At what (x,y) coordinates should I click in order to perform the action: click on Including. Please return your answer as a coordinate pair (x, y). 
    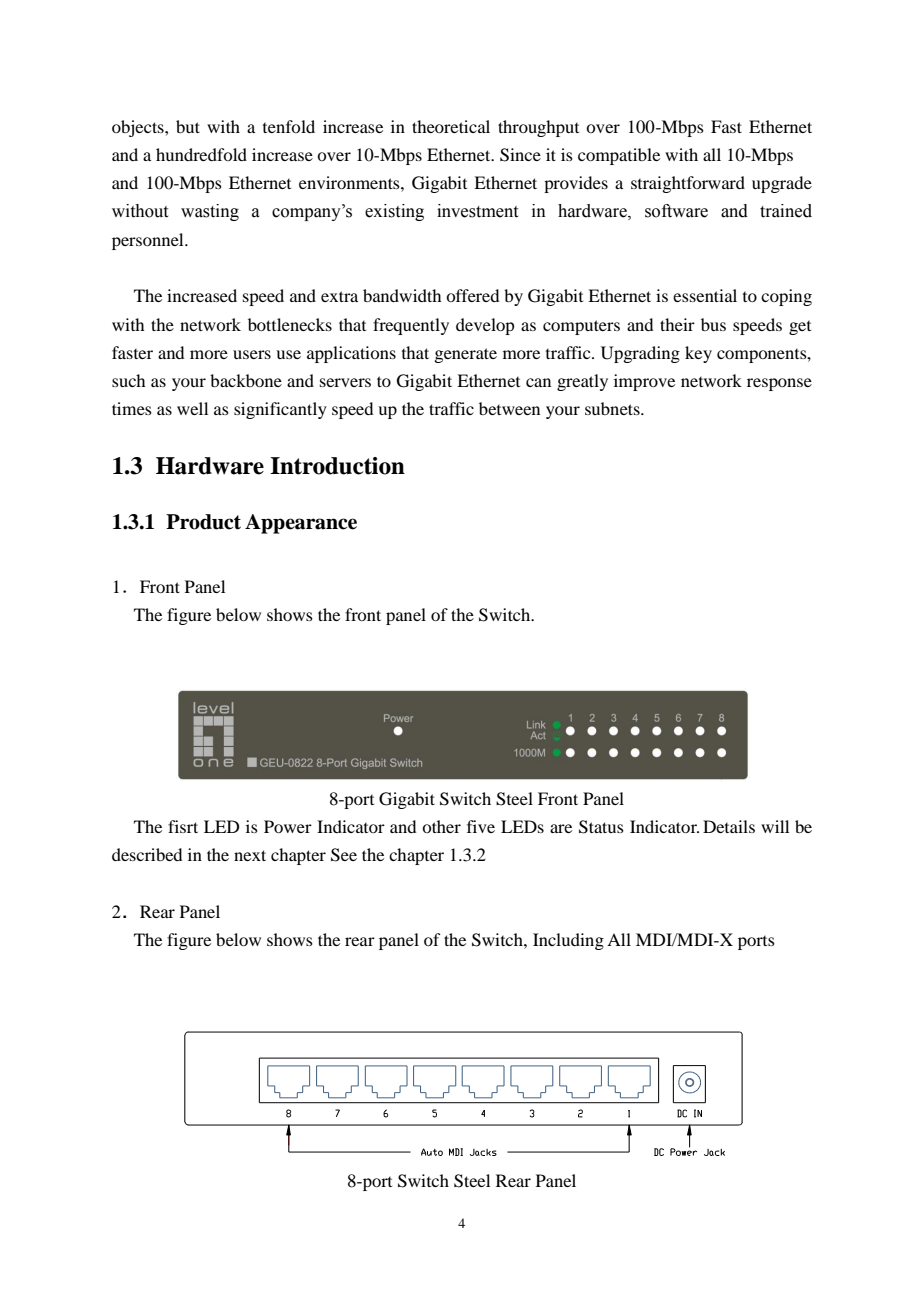
    Looking at the image, I should click on (568, 941).
